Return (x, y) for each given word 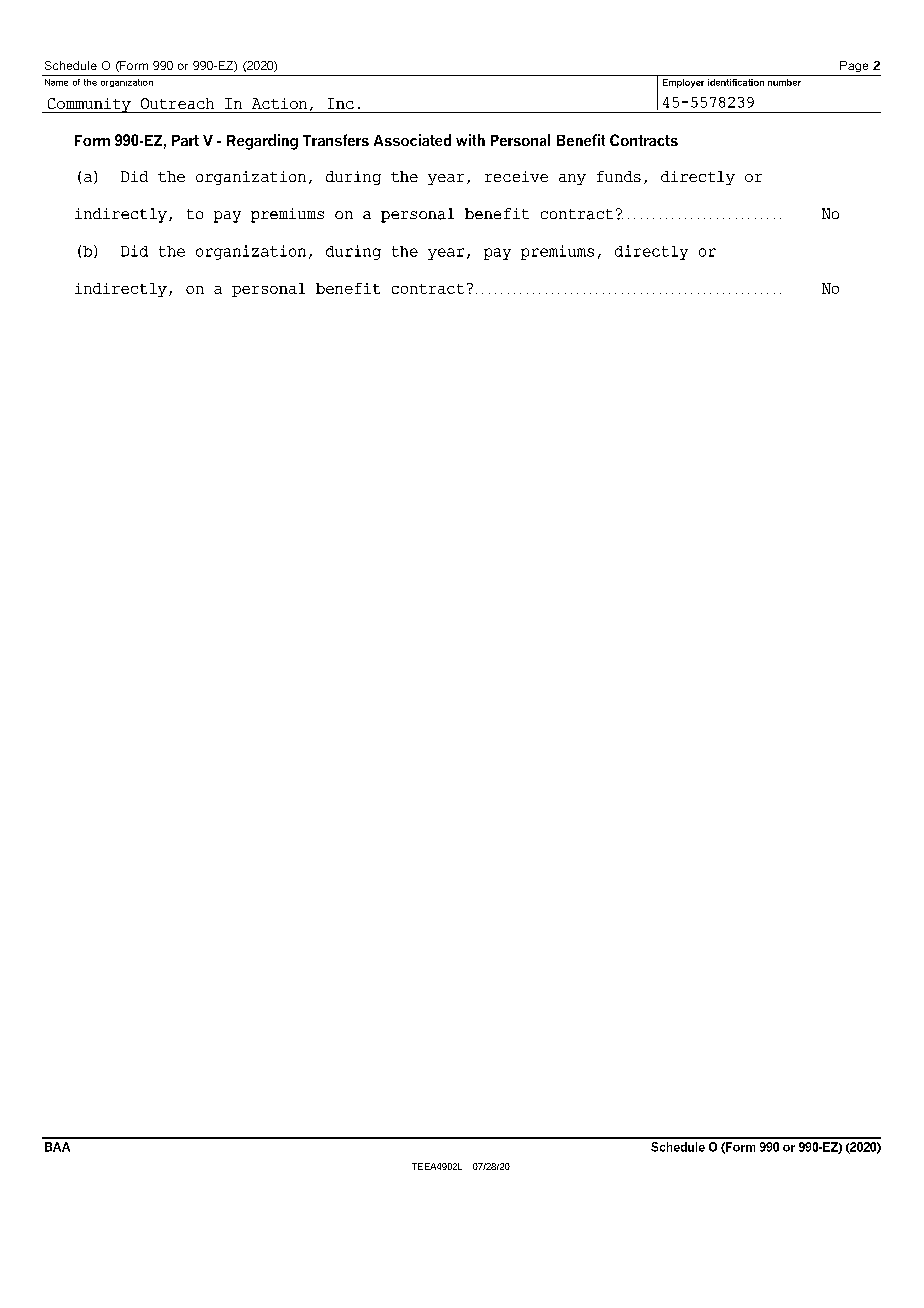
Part (185, 140)
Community (89, 105)
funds (619, 176)
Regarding (262, 142)
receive (516, 176)
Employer (683, 83)
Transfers (336, 140)
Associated (412, 140)
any (572, 179)
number (784, 82)
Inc (341, 103)
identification (736, 82)
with (470, 140)
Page (854, 66)
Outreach (177, 103)
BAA (57, 1147)
